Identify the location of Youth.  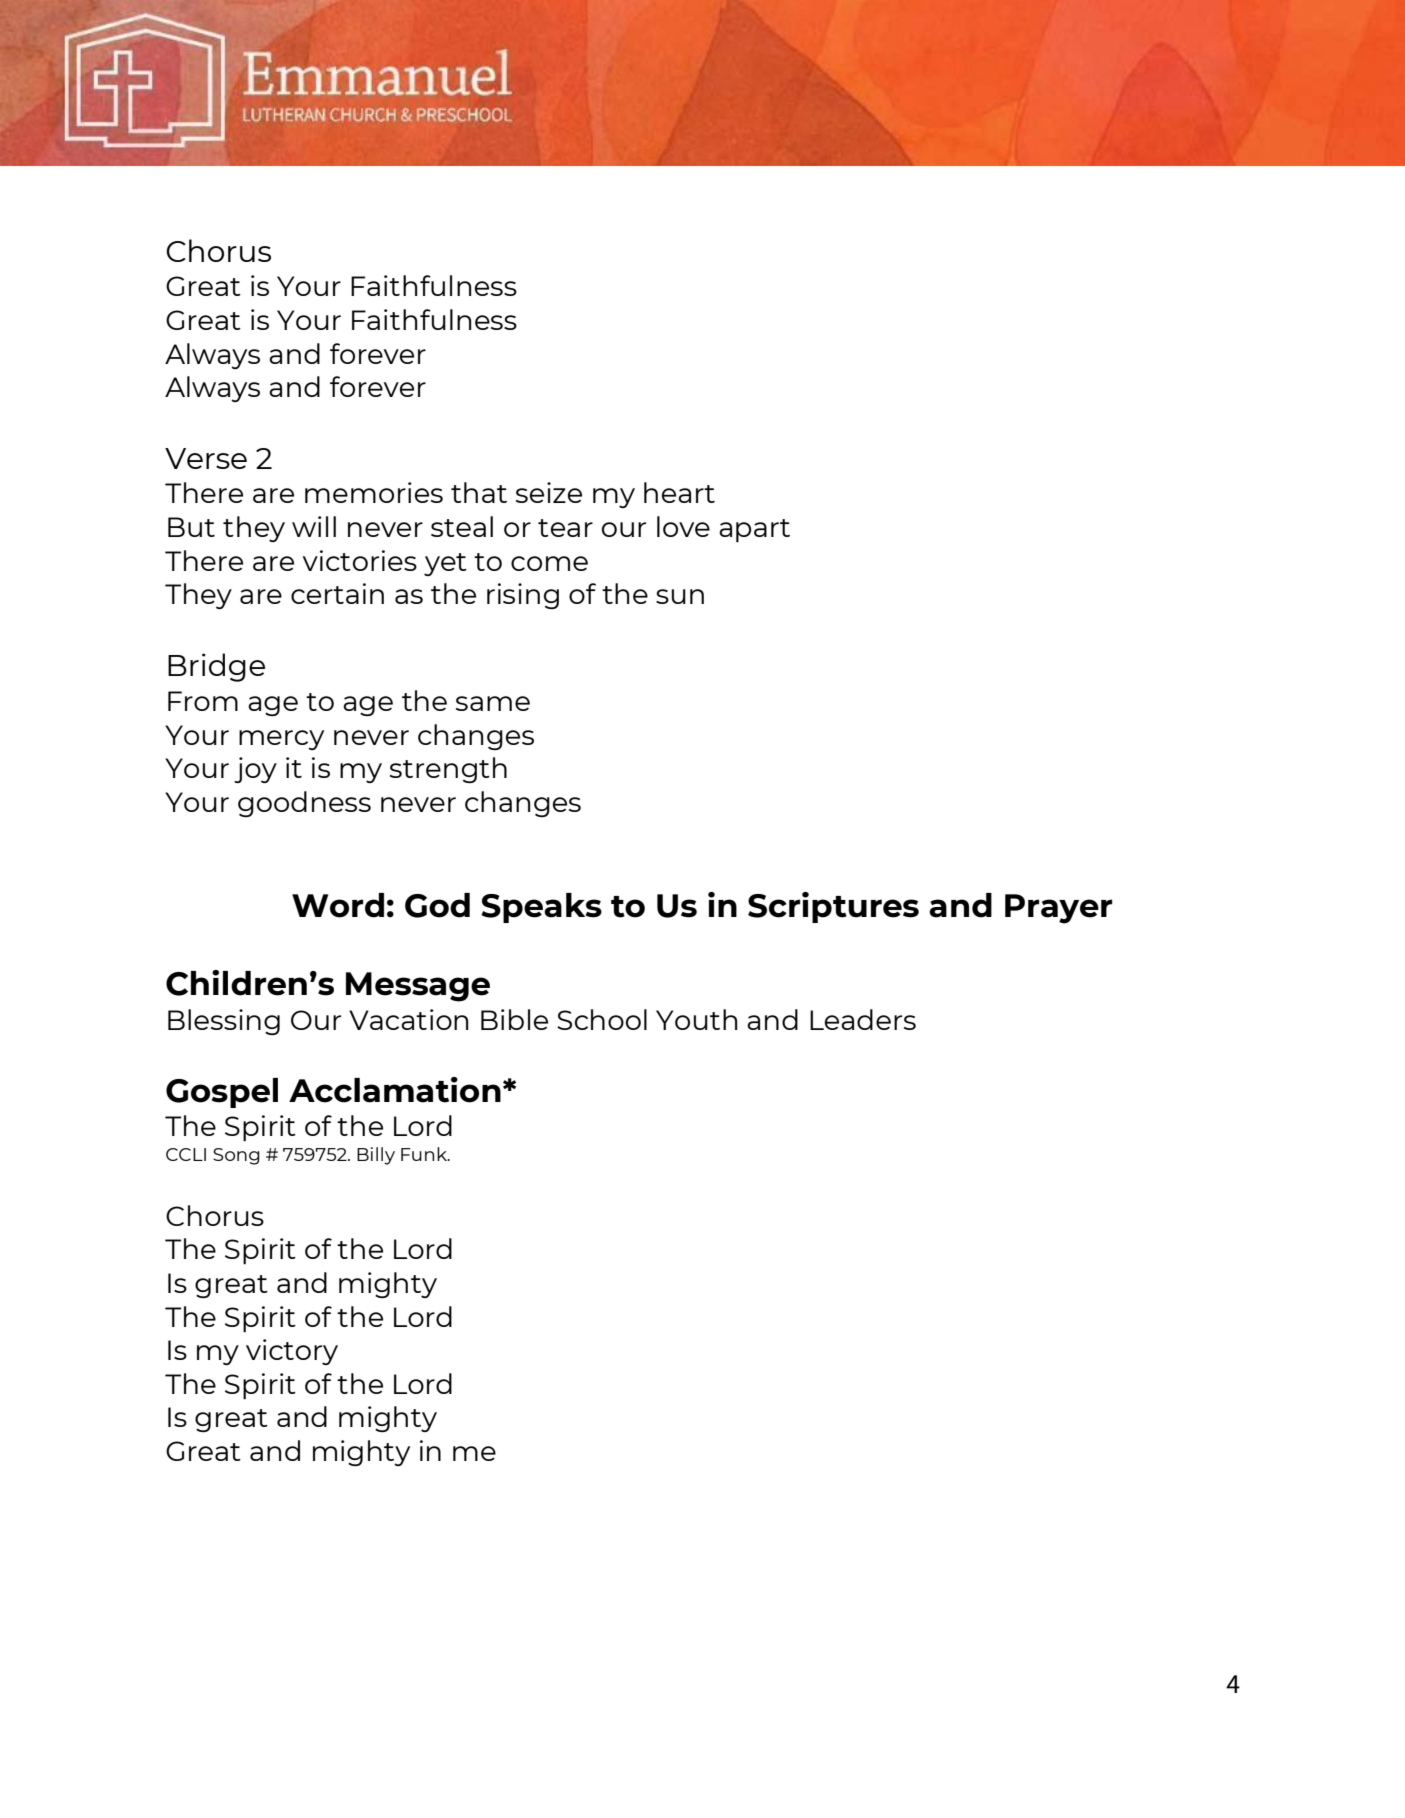
(696, 1019).
